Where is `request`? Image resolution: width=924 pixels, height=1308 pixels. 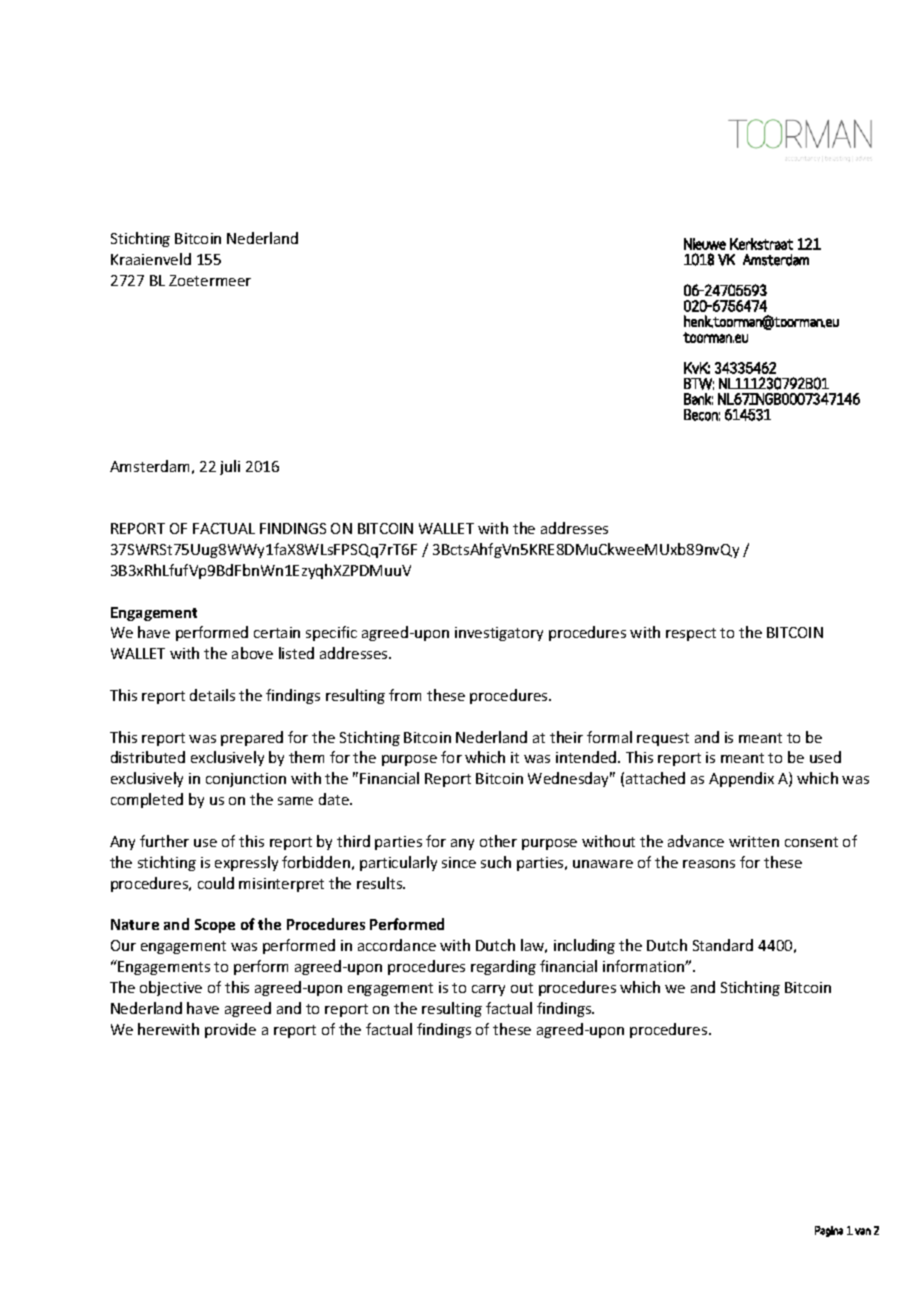
request is located at coordinates (663, 739).
